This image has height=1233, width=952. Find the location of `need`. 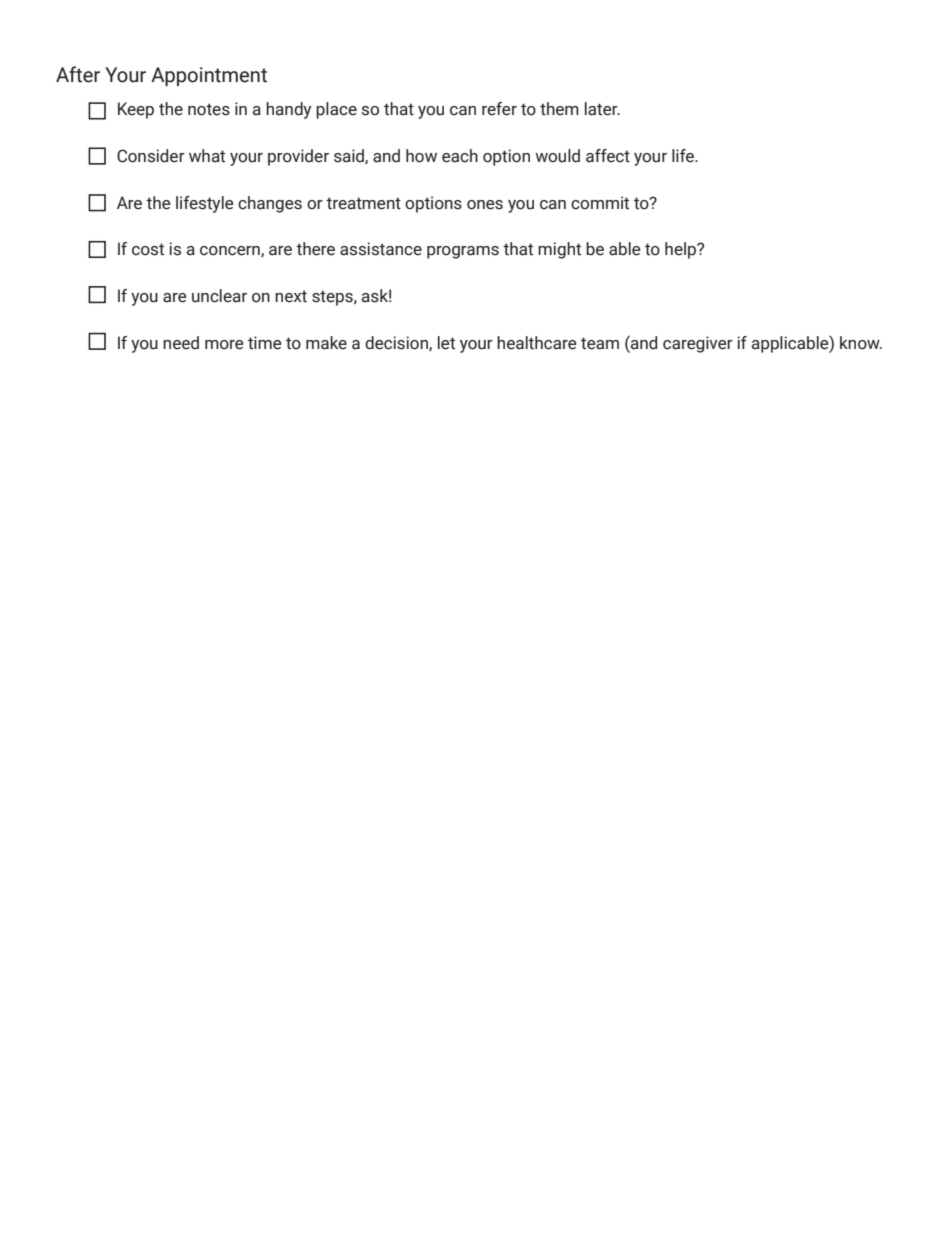

need is located at coordinates (181, 343).
